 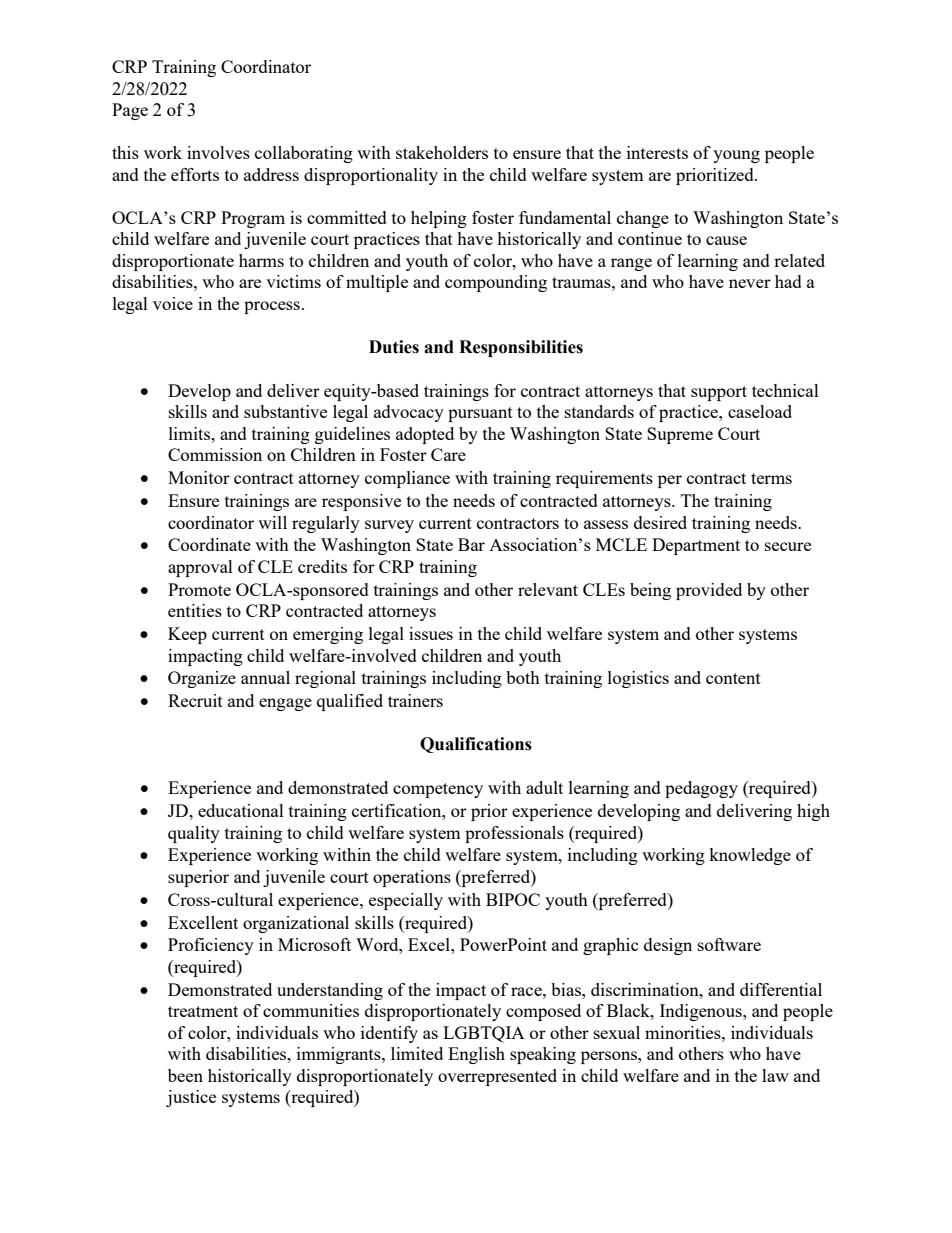 What do you see at coordinates (194, 834) in the screenshot?
I see `quality` at bounding box center [194, 834].
